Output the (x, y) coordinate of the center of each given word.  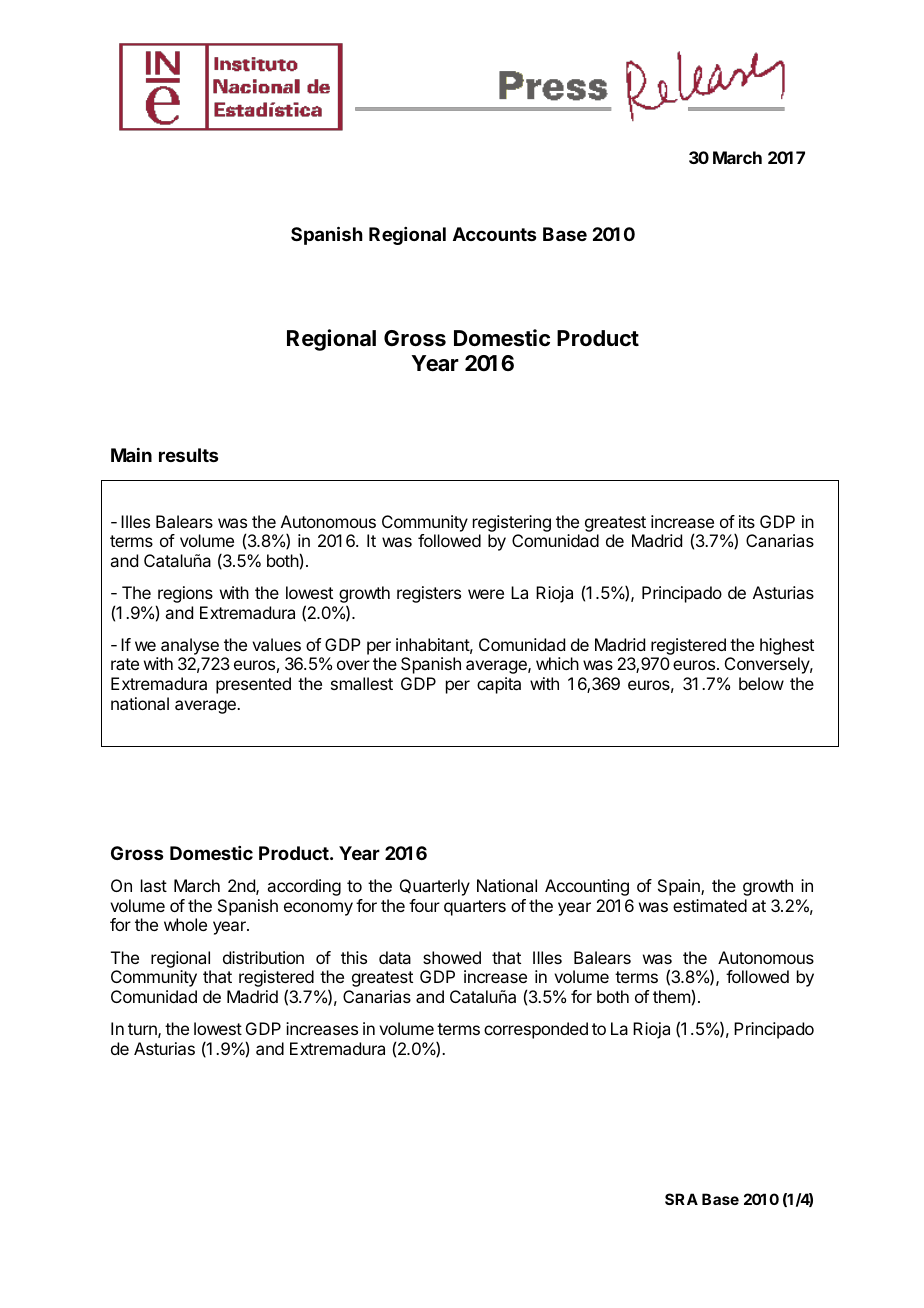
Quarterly (435, 887)
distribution (263, 957)
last (154, 885)
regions (184, 596)
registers (429, 594)
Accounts (494, 234)
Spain (680, 887)
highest (787, 648)
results (188, 455)
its (747, 521)
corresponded (536, 1030)
